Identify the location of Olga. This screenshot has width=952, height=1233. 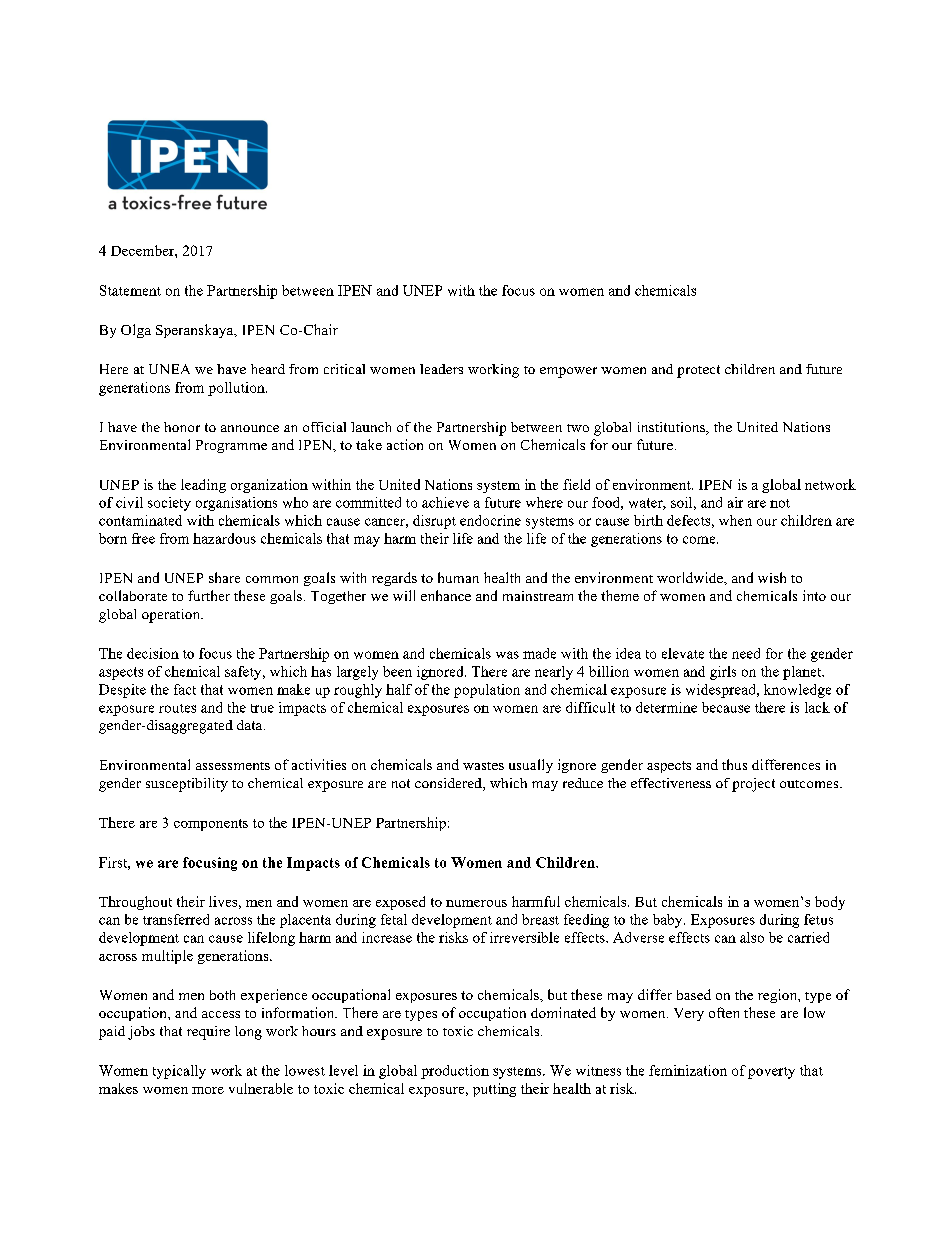
(136, 331).
